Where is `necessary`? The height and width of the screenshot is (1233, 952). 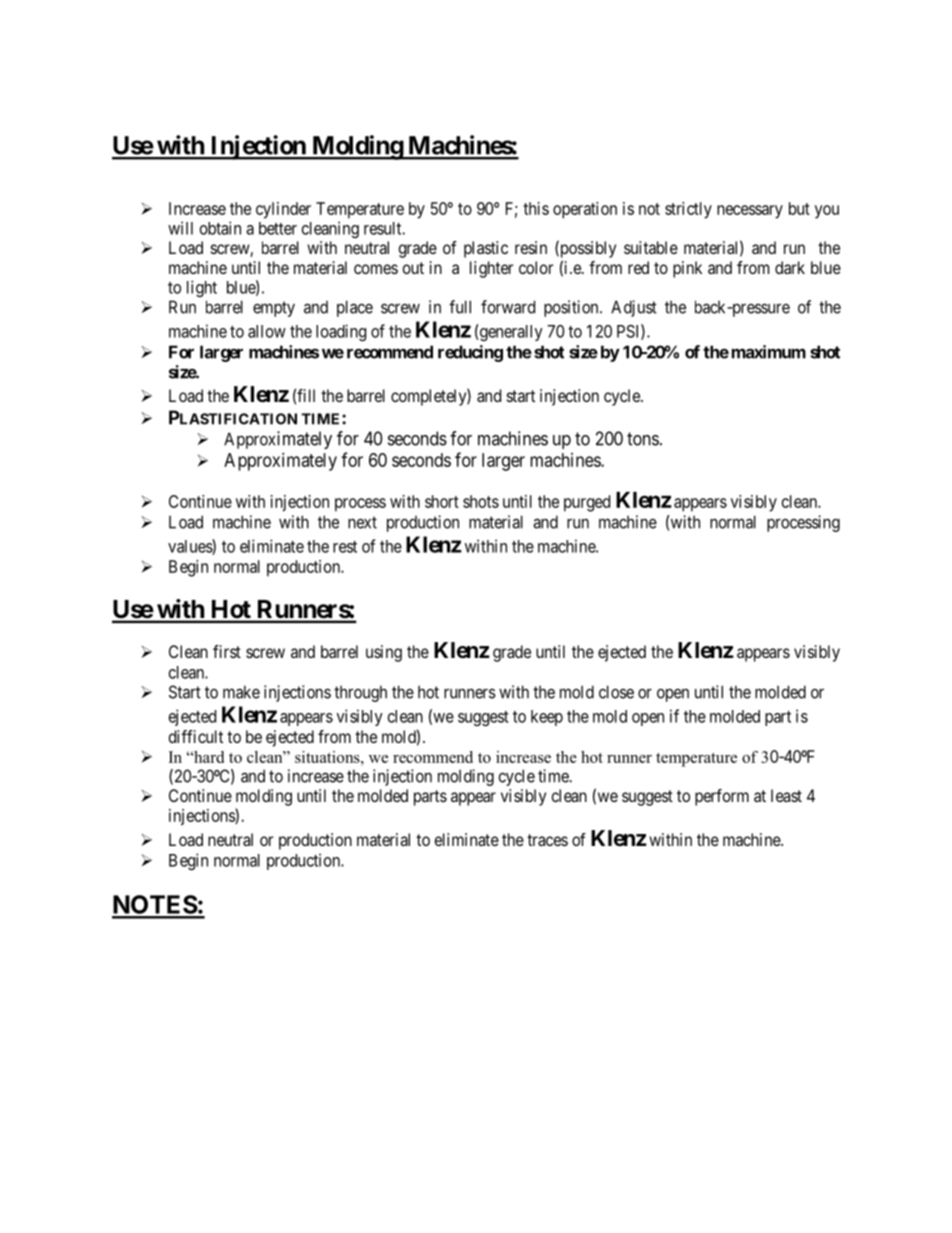
necessary is located at coordinates (750, 212).
